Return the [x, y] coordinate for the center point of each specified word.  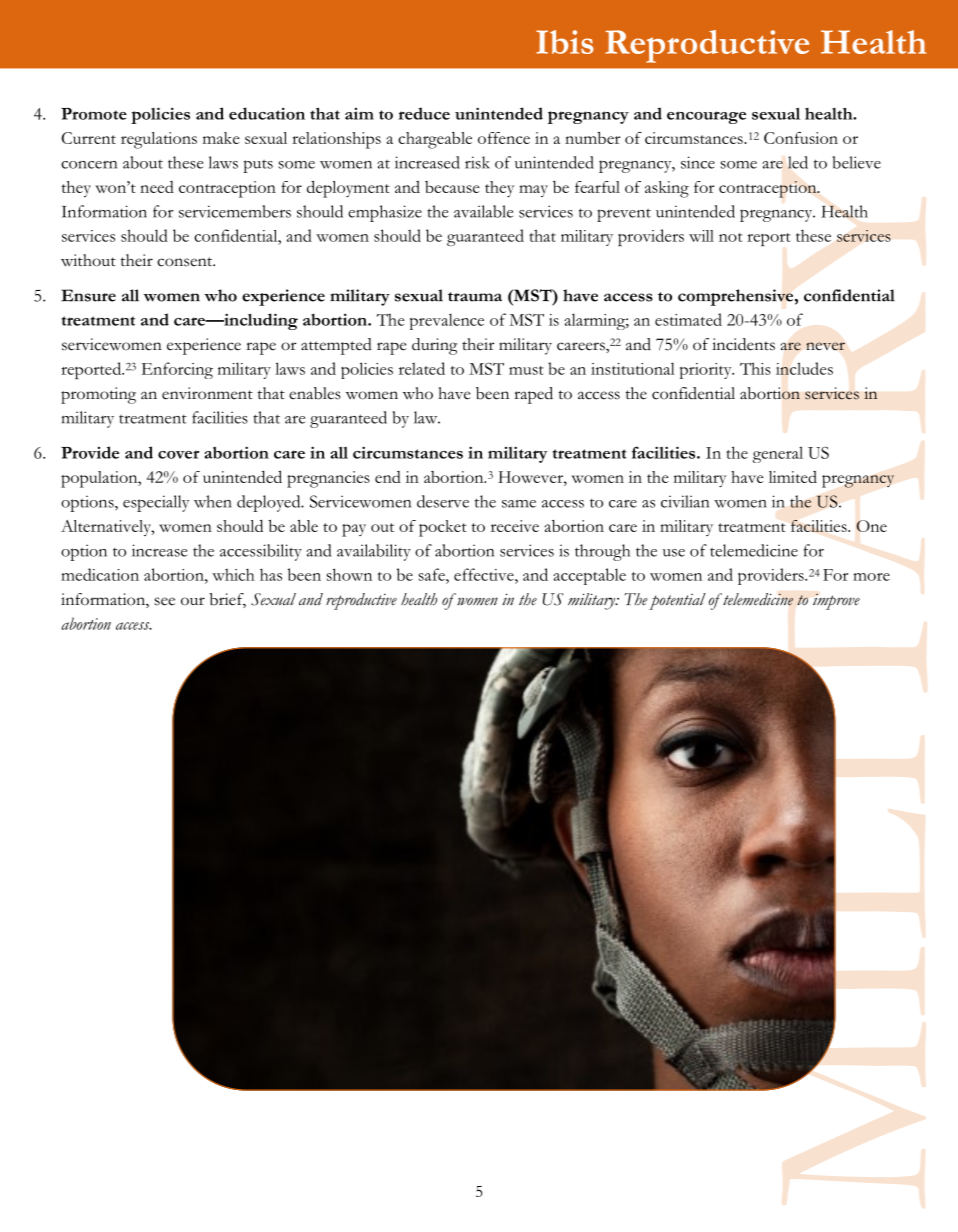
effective [485, 574]
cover [178, 454]
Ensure [88, 295]
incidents [743, 344]
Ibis [565, 42]
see [164, 601]
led [798, 162]
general [778, 454]
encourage [706, 117]
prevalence [447, 321]
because [452, 187]
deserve [443, 501]
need [157, 187]
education [267, 113]
